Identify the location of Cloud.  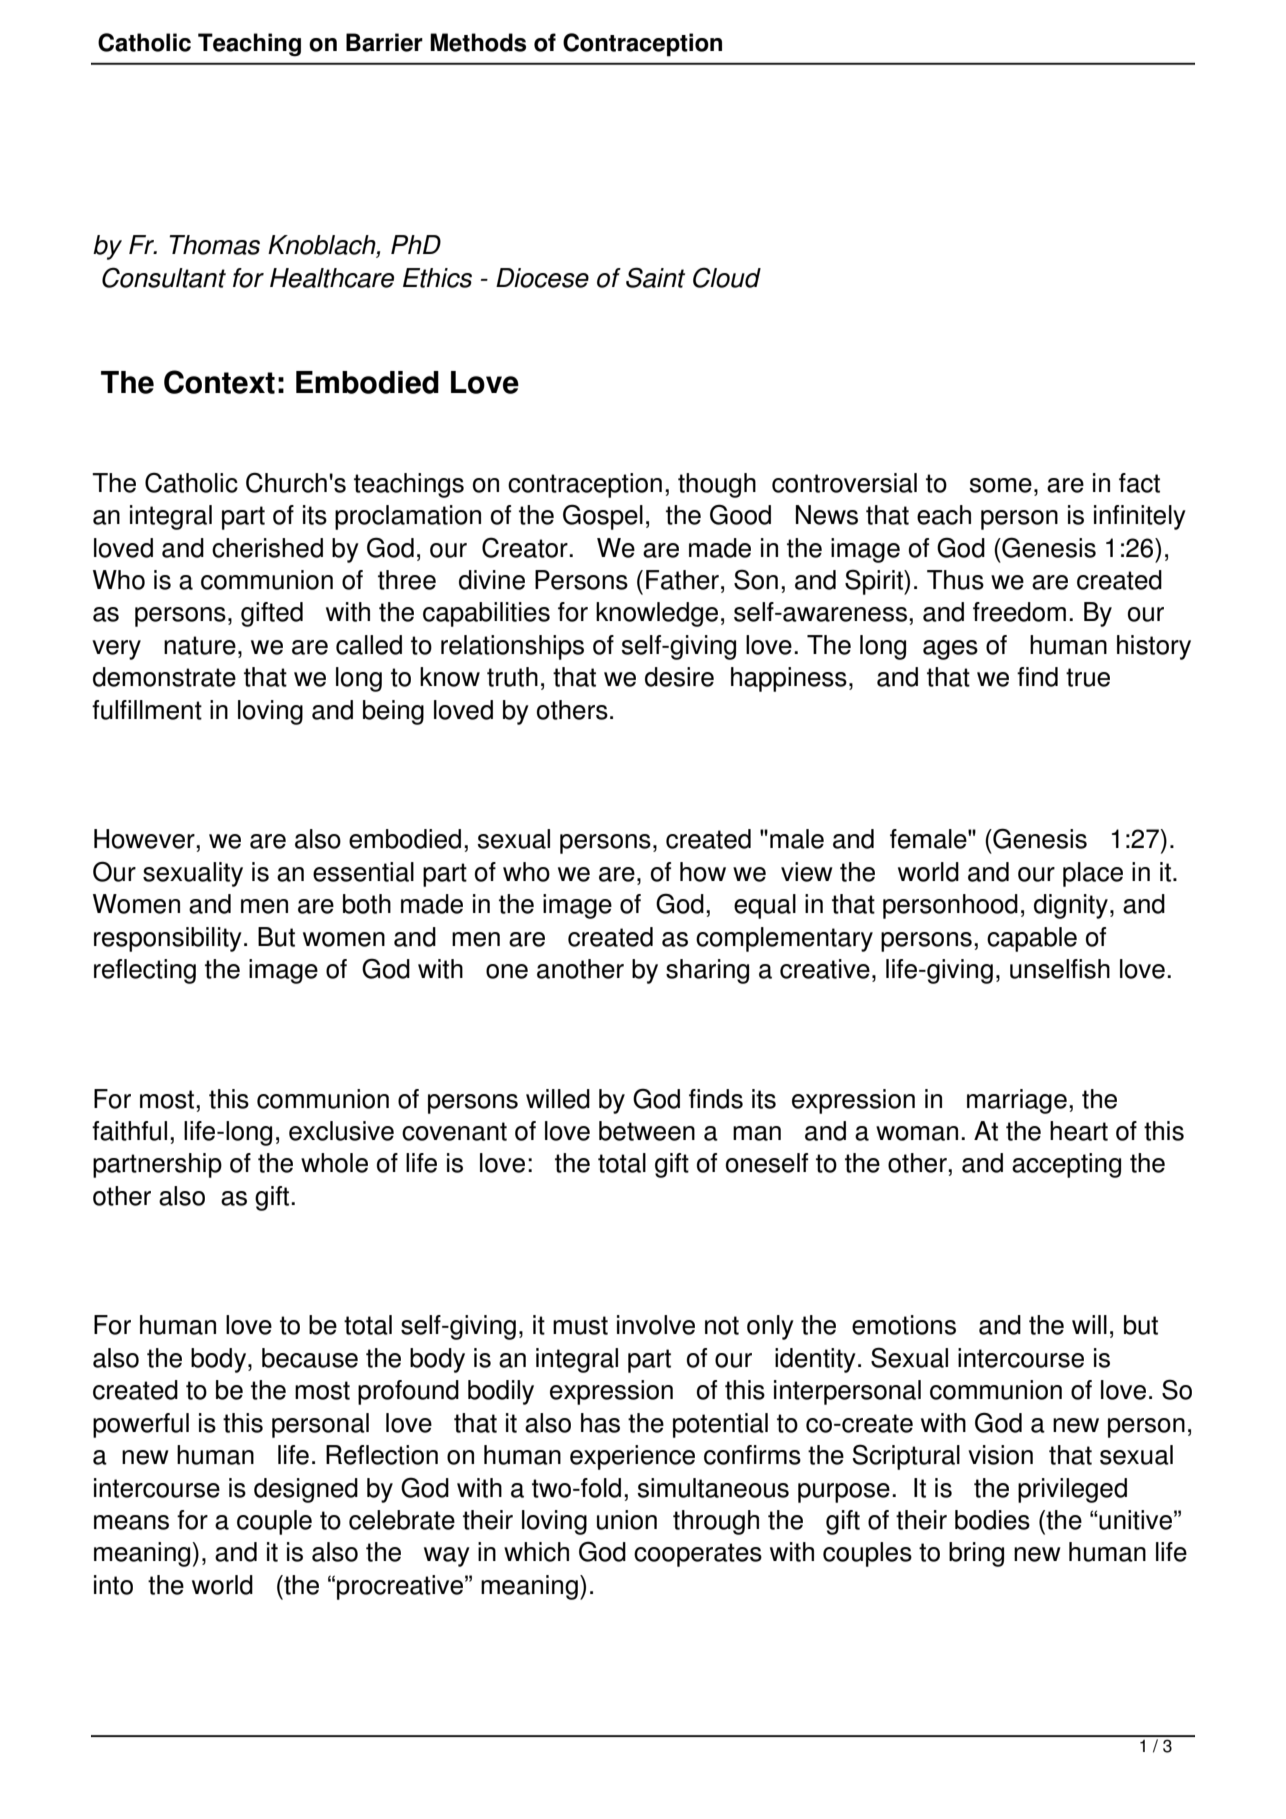
(727, 277).
